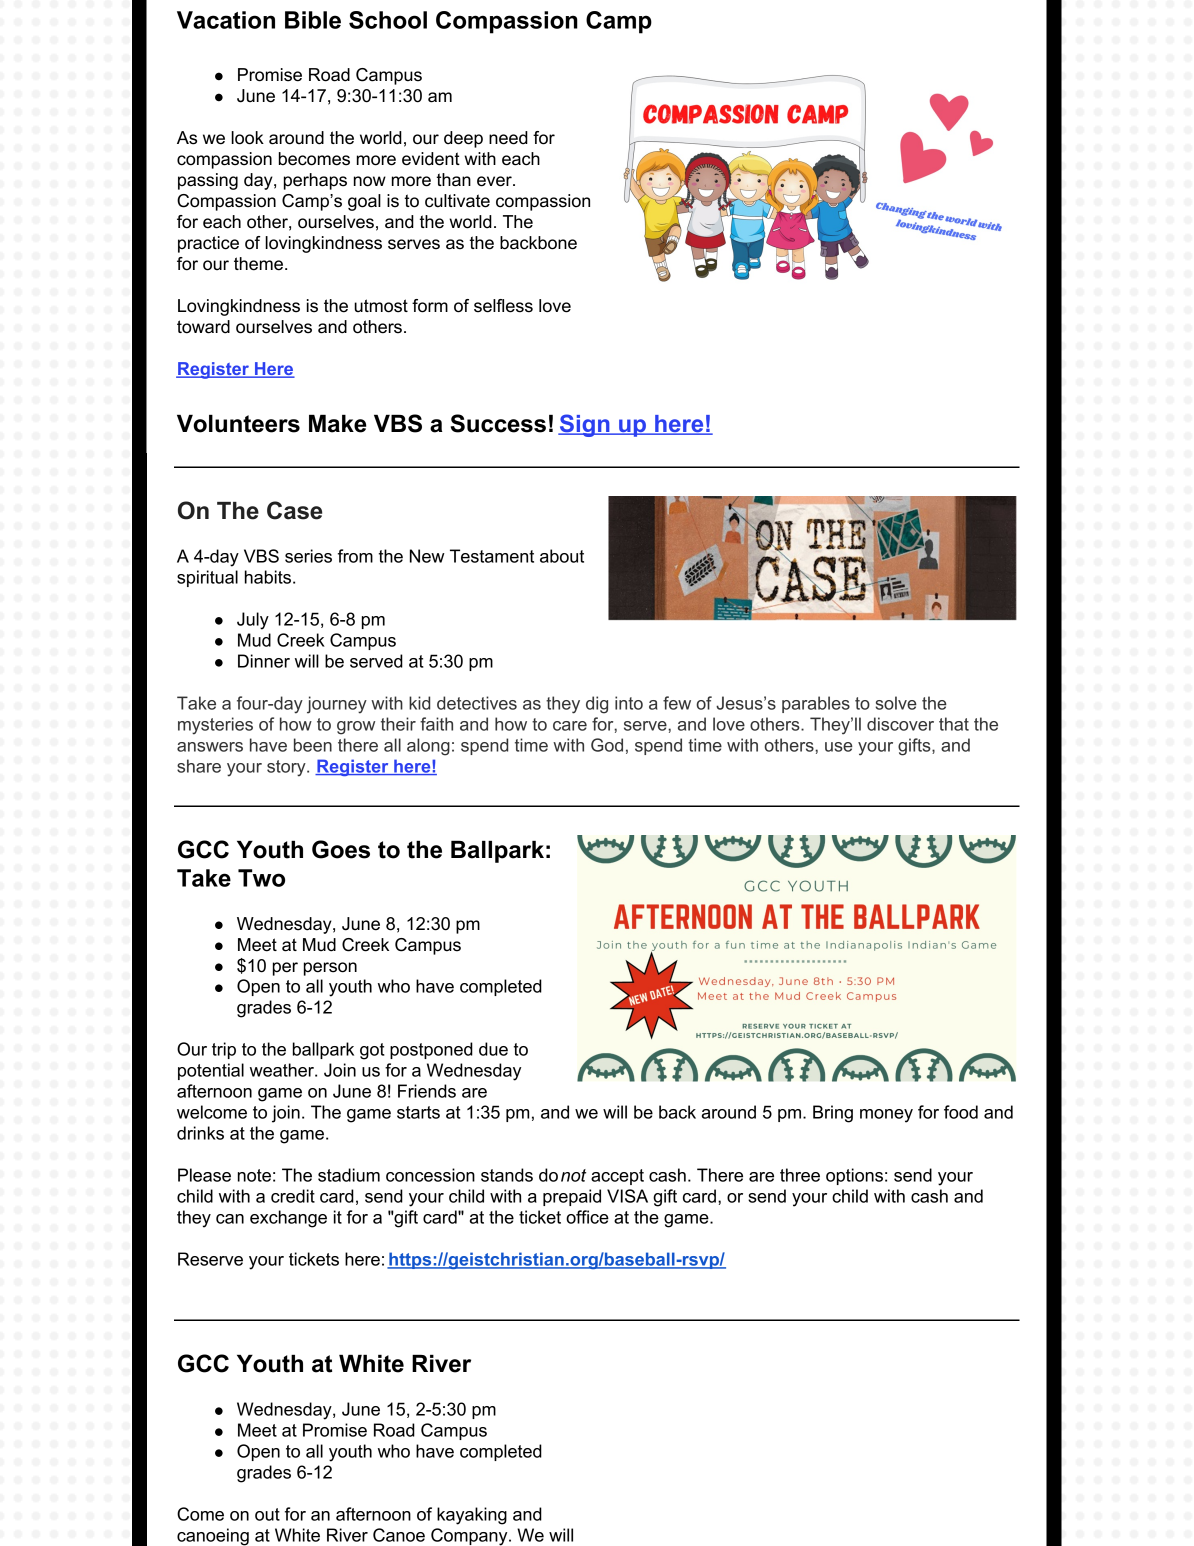 Image resolution: width=1194 pixels, height=1546 pixels. What do you see at coordinates (495, 181) in the page?
I see `ever` at bounding box center [495, 181].
